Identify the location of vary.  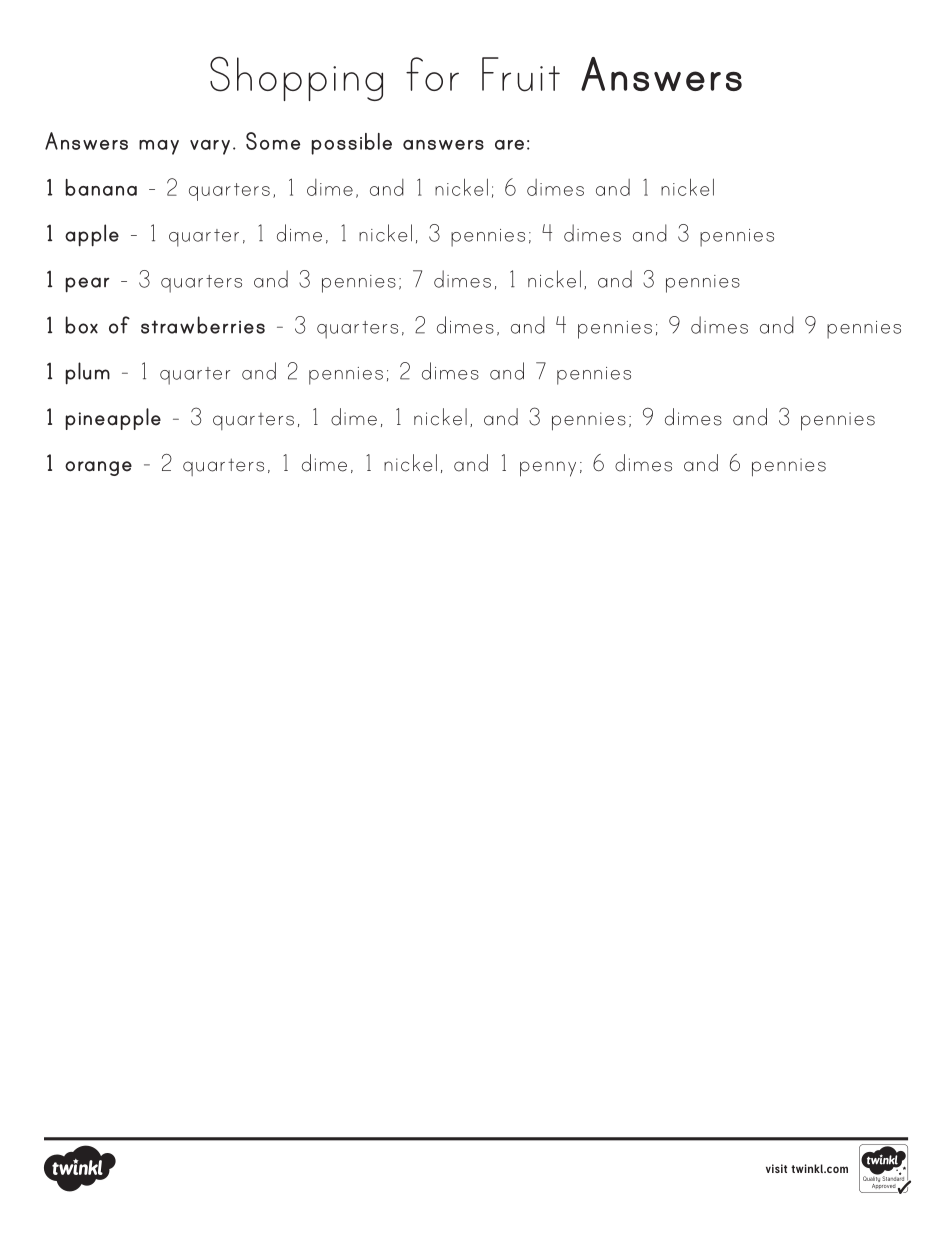
(210, 147).
